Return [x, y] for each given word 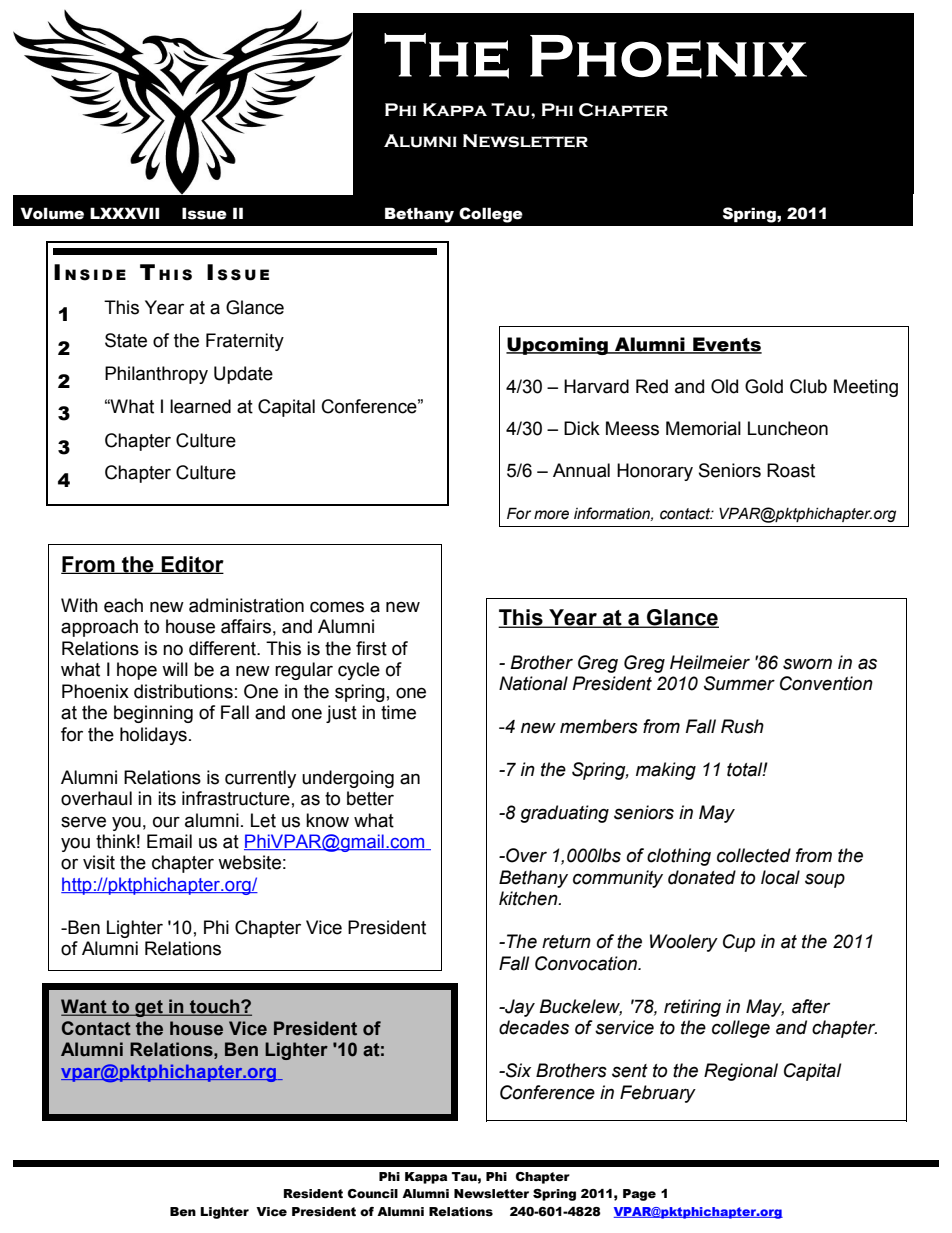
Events [726, 345]
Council [373, 1194]
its [167, 798]
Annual [581, 470]
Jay [519, 1008]
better [370, 798]
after [811, 1006]
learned [200, 406]
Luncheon [788, 428]
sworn [807, 664]
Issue [204, 213]
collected [754, 855]
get [149, 1008]
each [123, 605]
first [371, 648]
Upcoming [558, 346]
